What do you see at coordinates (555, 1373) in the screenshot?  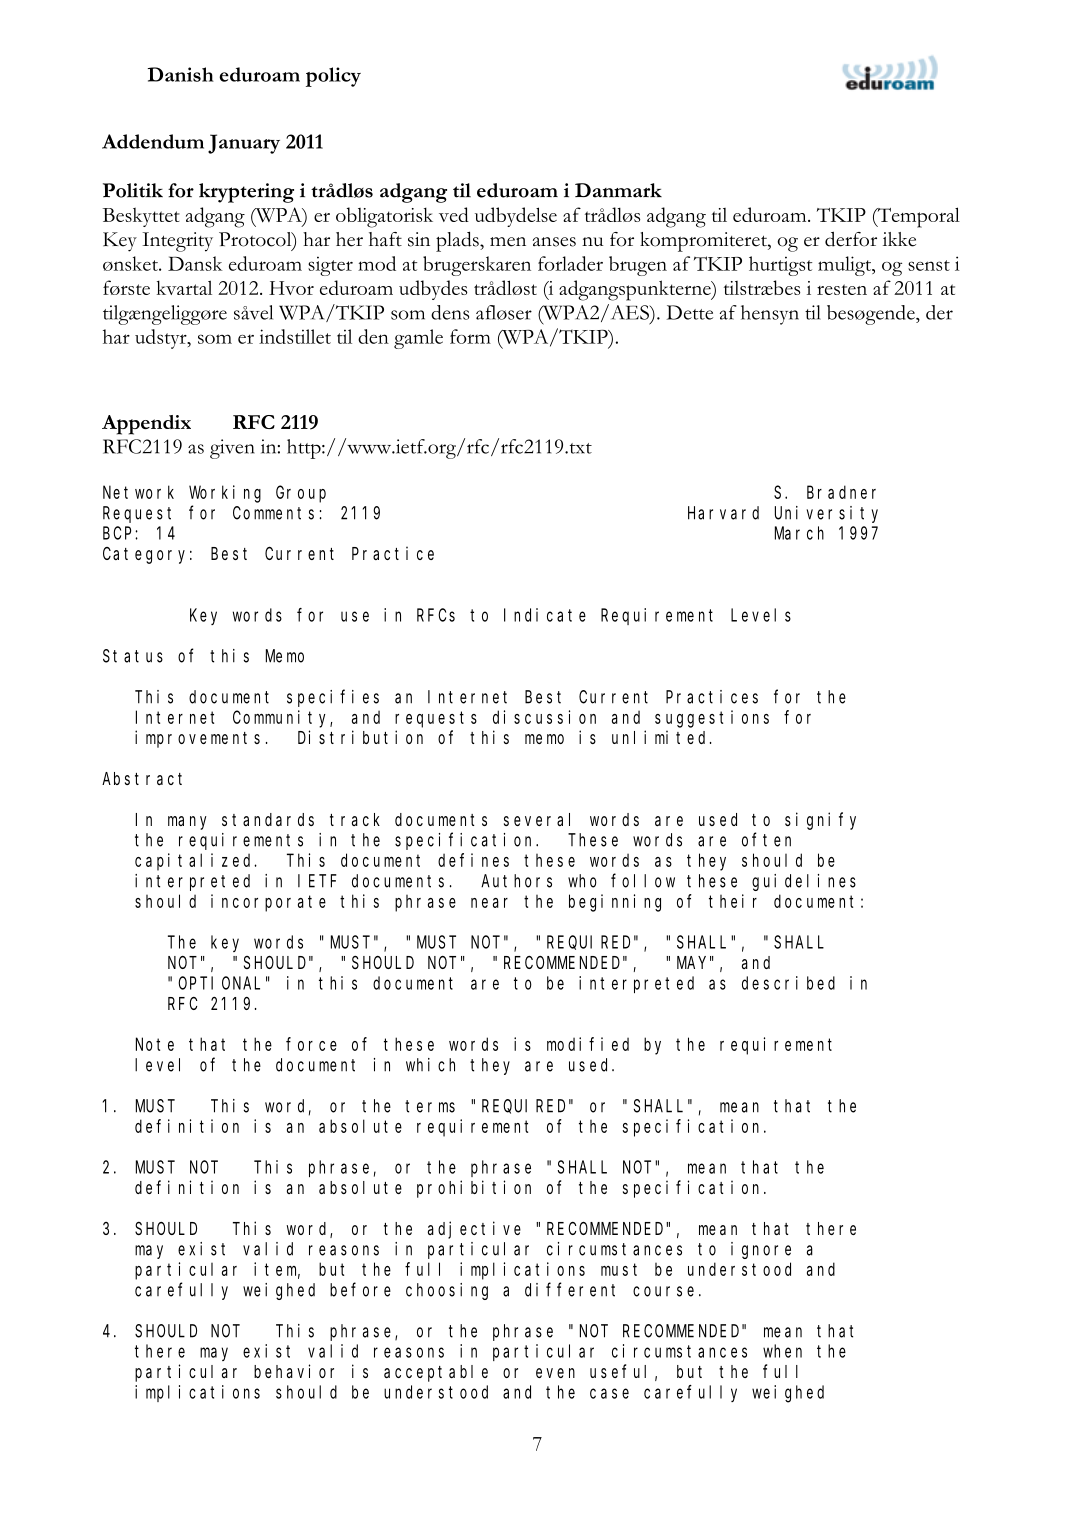 I see `even` at bounding box center [555, 1373].
